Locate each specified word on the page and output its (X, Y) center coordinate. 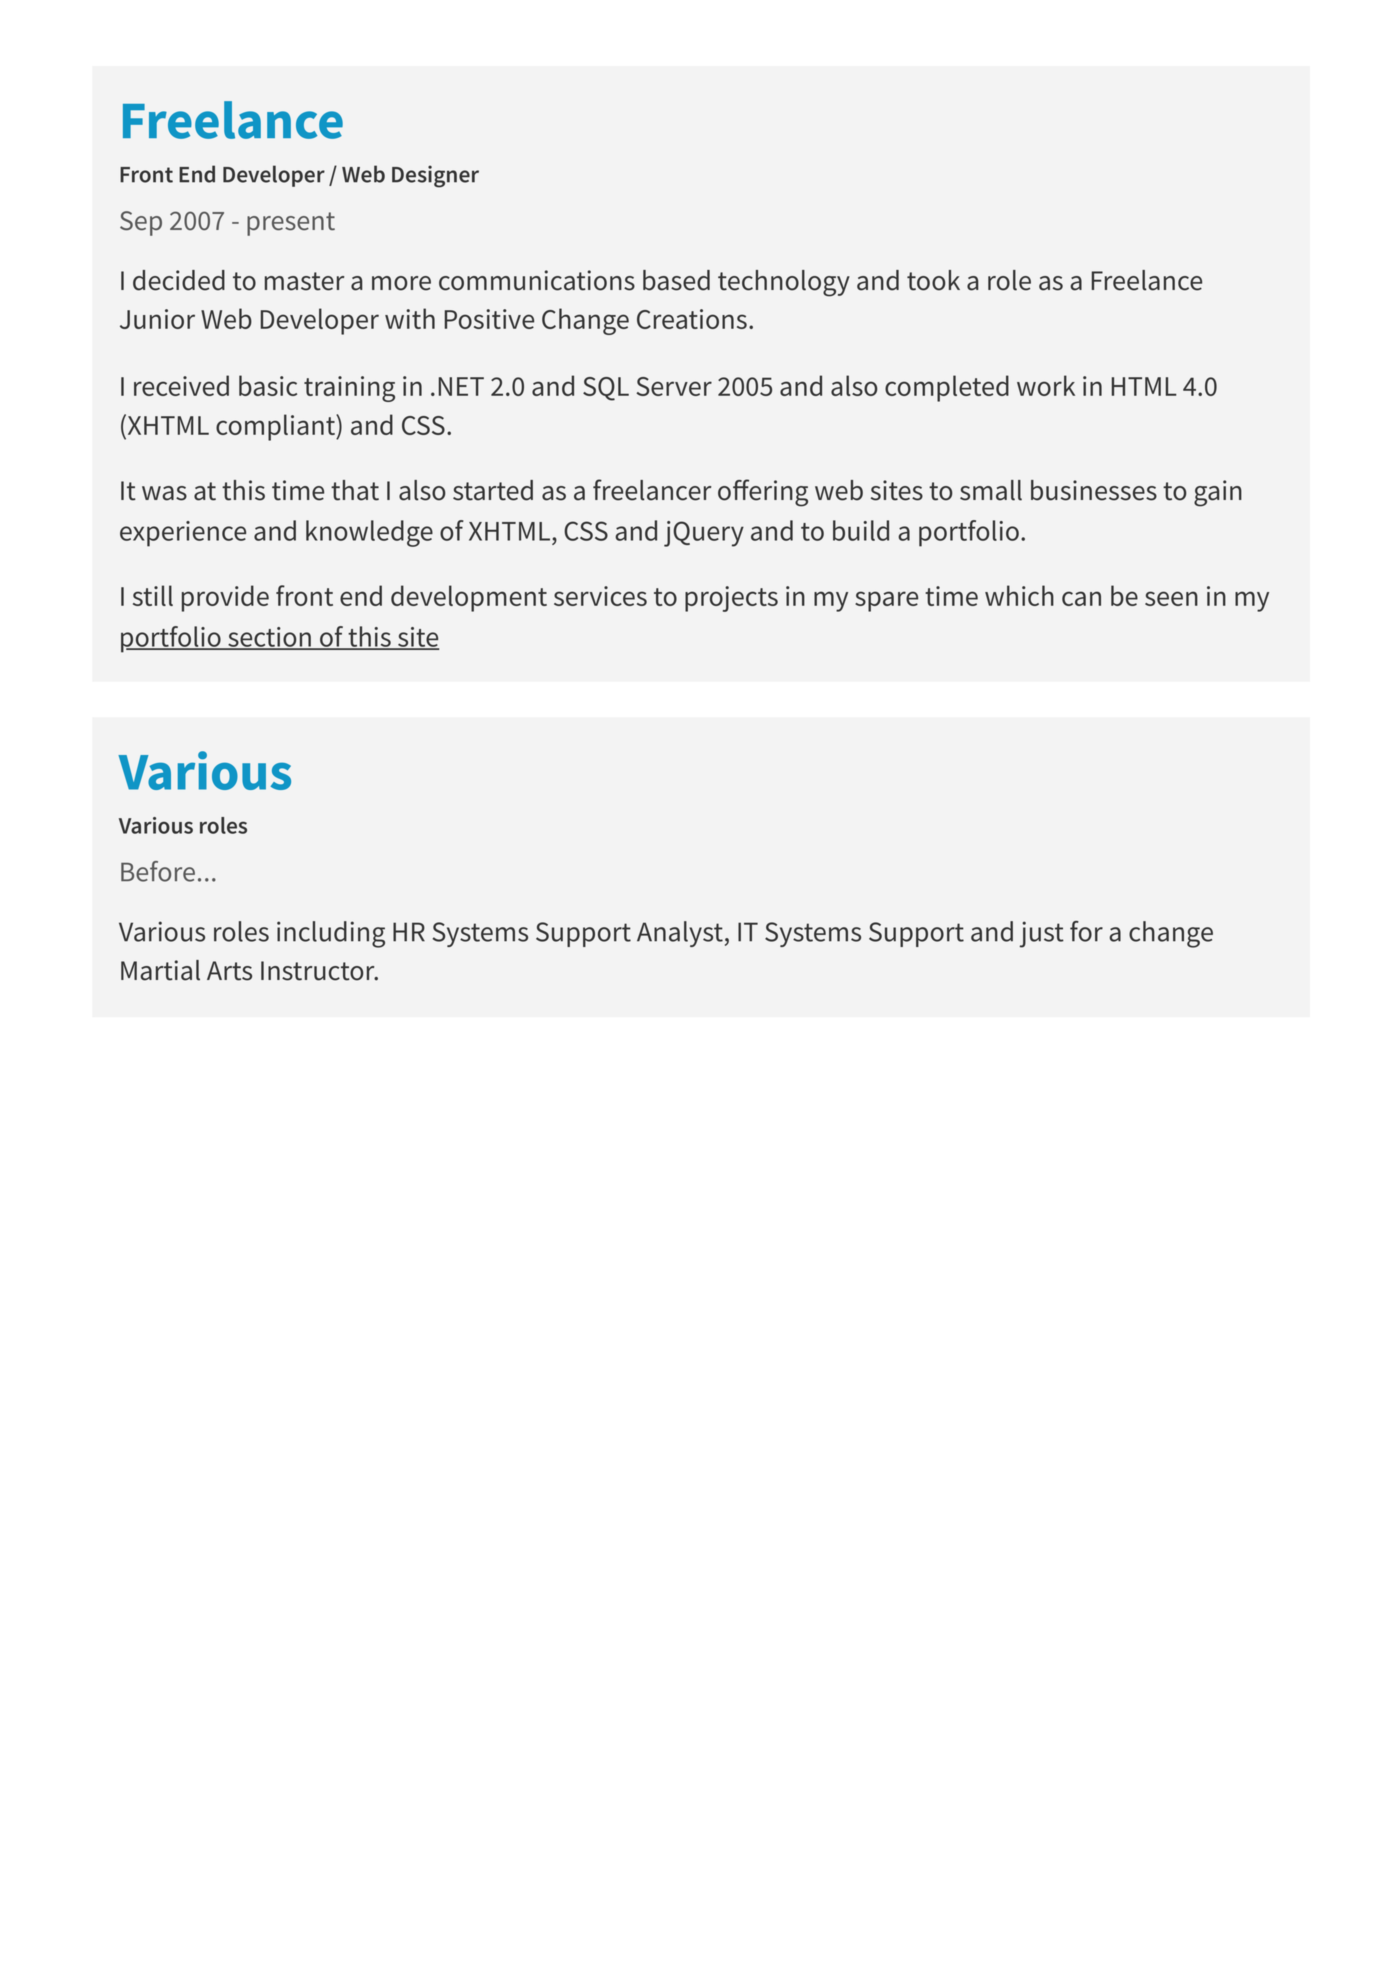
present (291, 224)
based (676, 280)
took (933, 280)
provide (225, 598)
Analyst (680, 934)
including (331, 934)
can (1081, 598)
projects (731, 599)
